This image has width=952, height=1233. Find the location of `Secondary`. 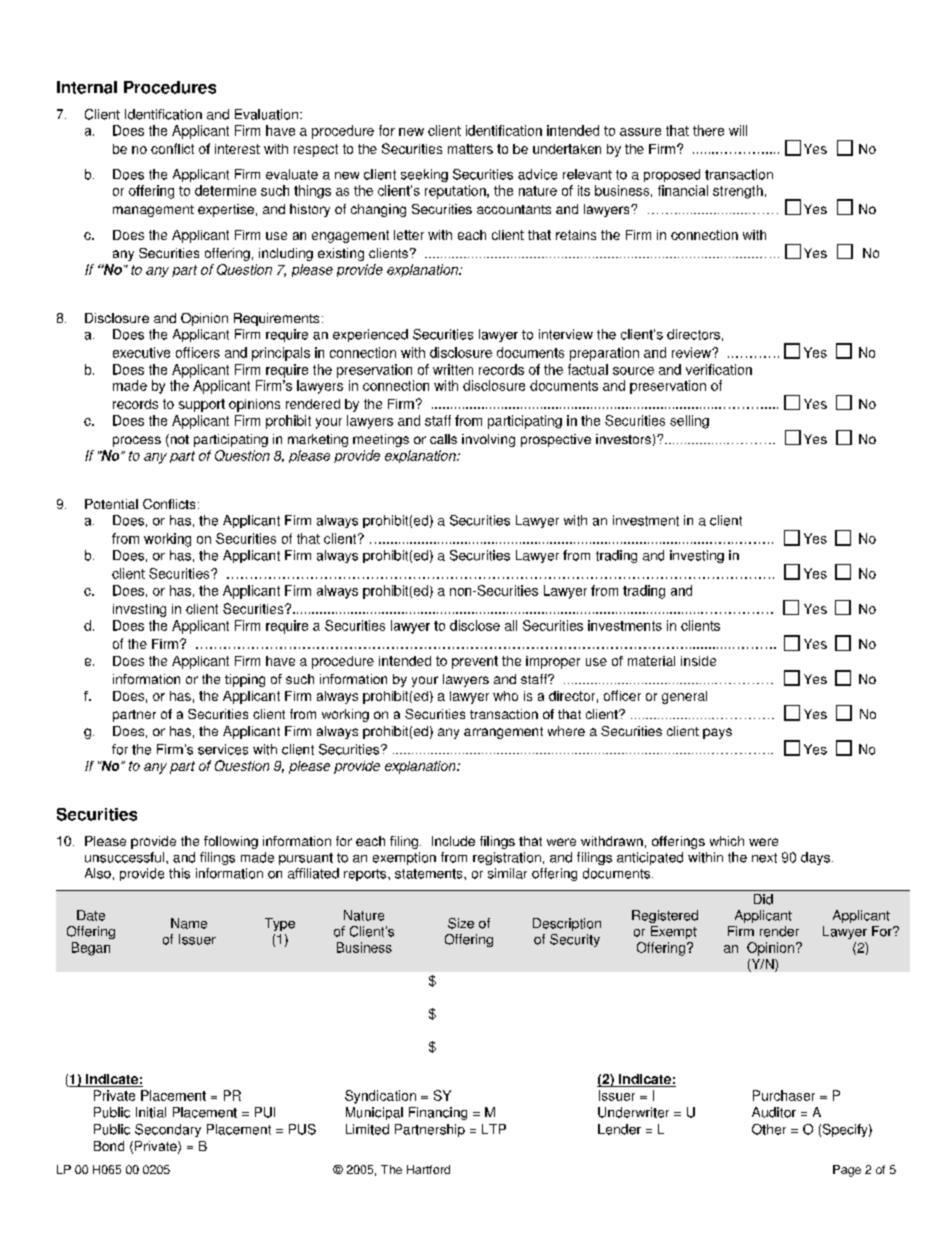

Secondary is located at coordinates (168, 1130).
